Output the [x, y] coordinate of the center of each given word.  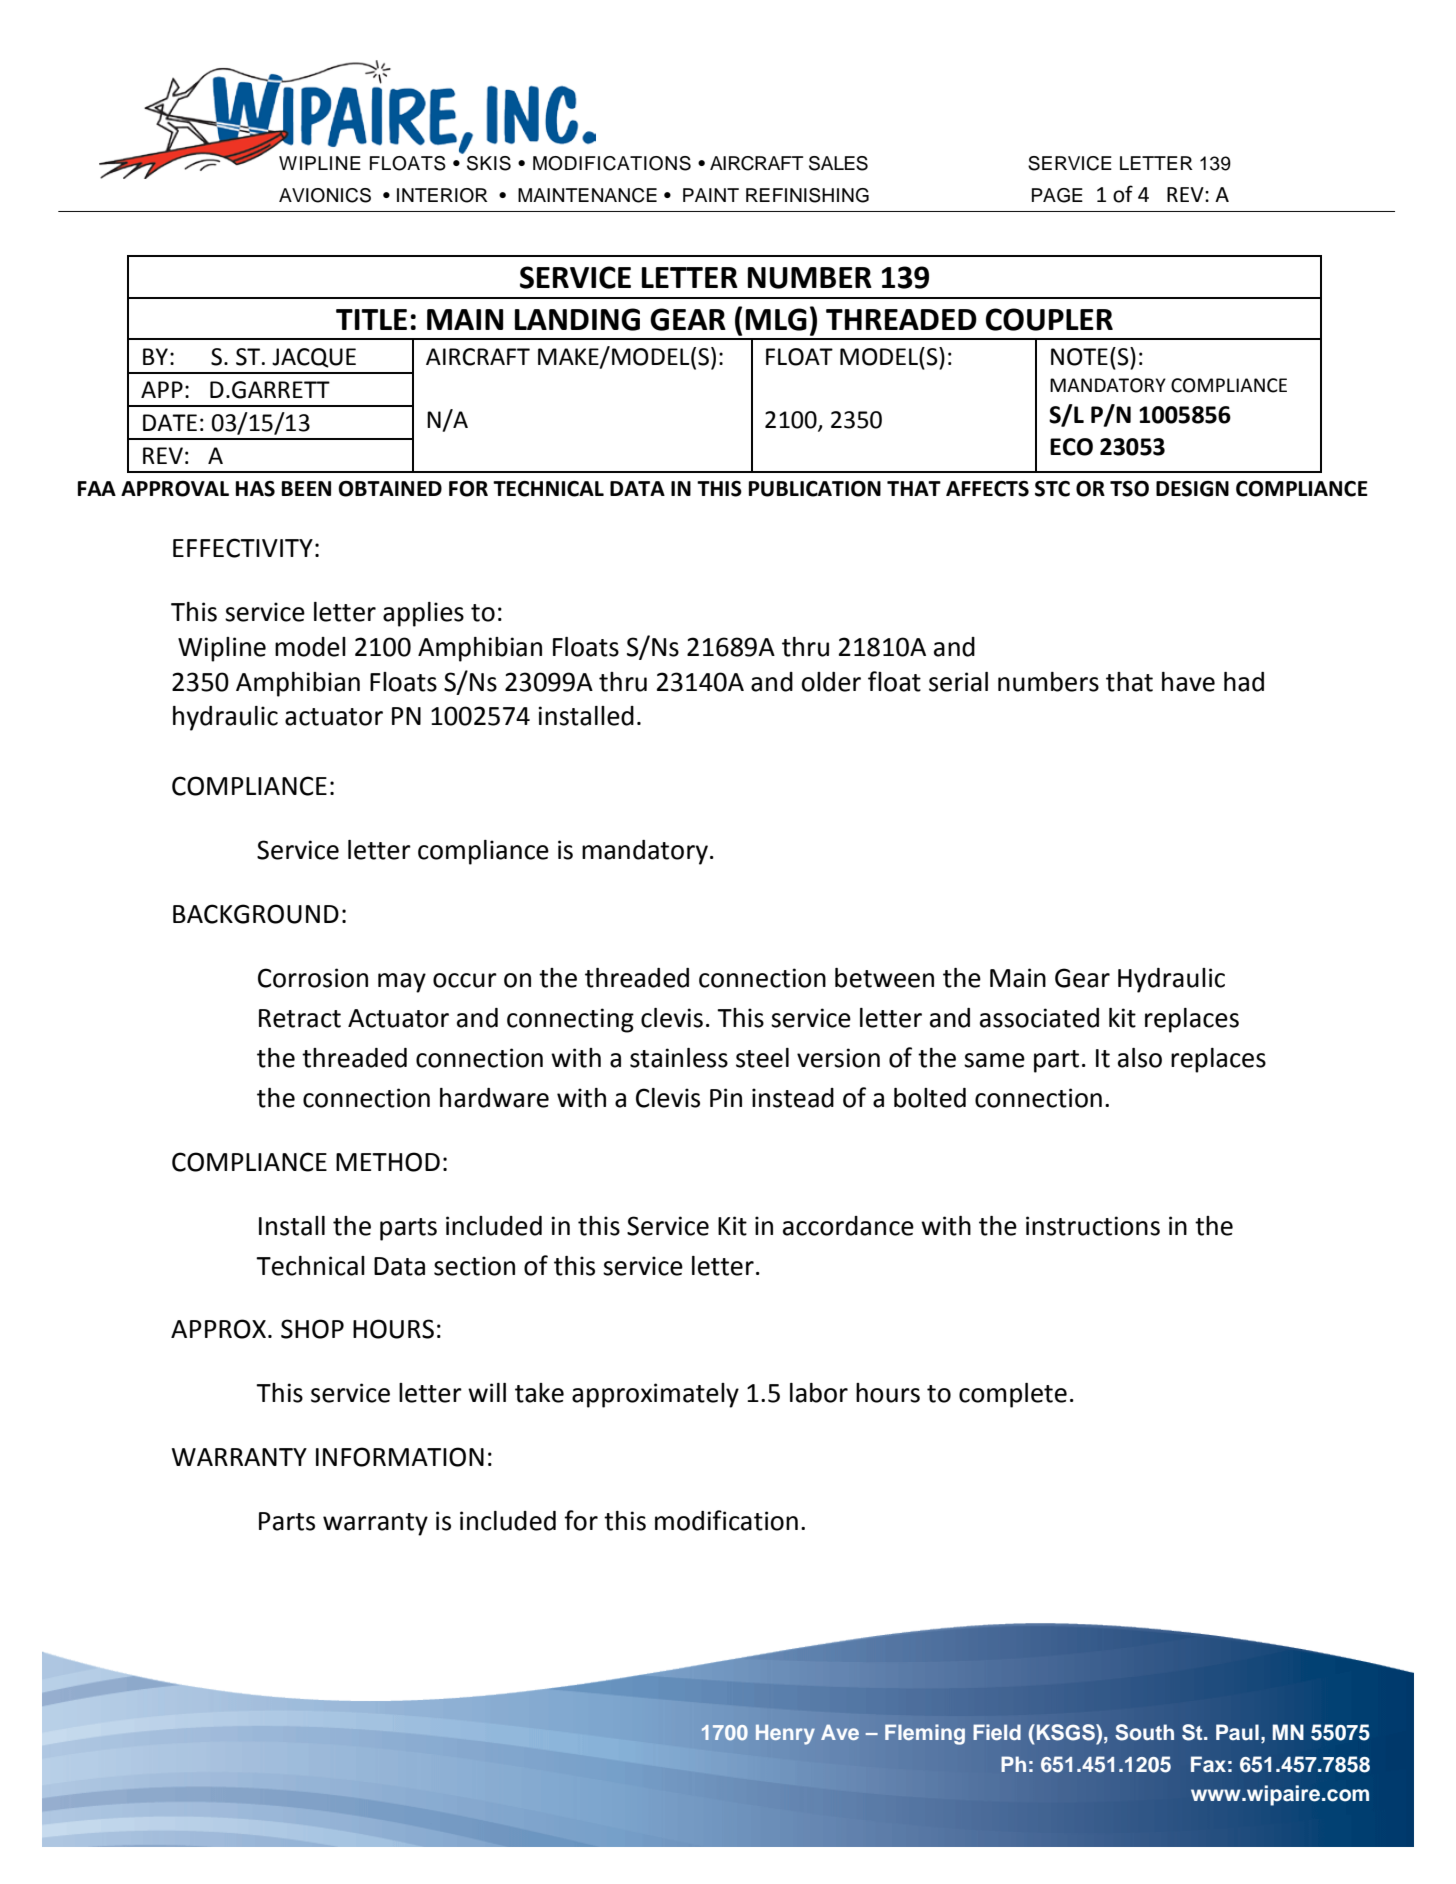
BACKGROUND [256, 914]
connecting [570, 1020]
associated [1039, 1018]
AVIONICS [325, 195]
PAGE [1057, 195]
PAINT [711, 195]
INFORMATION [400, 1457]
